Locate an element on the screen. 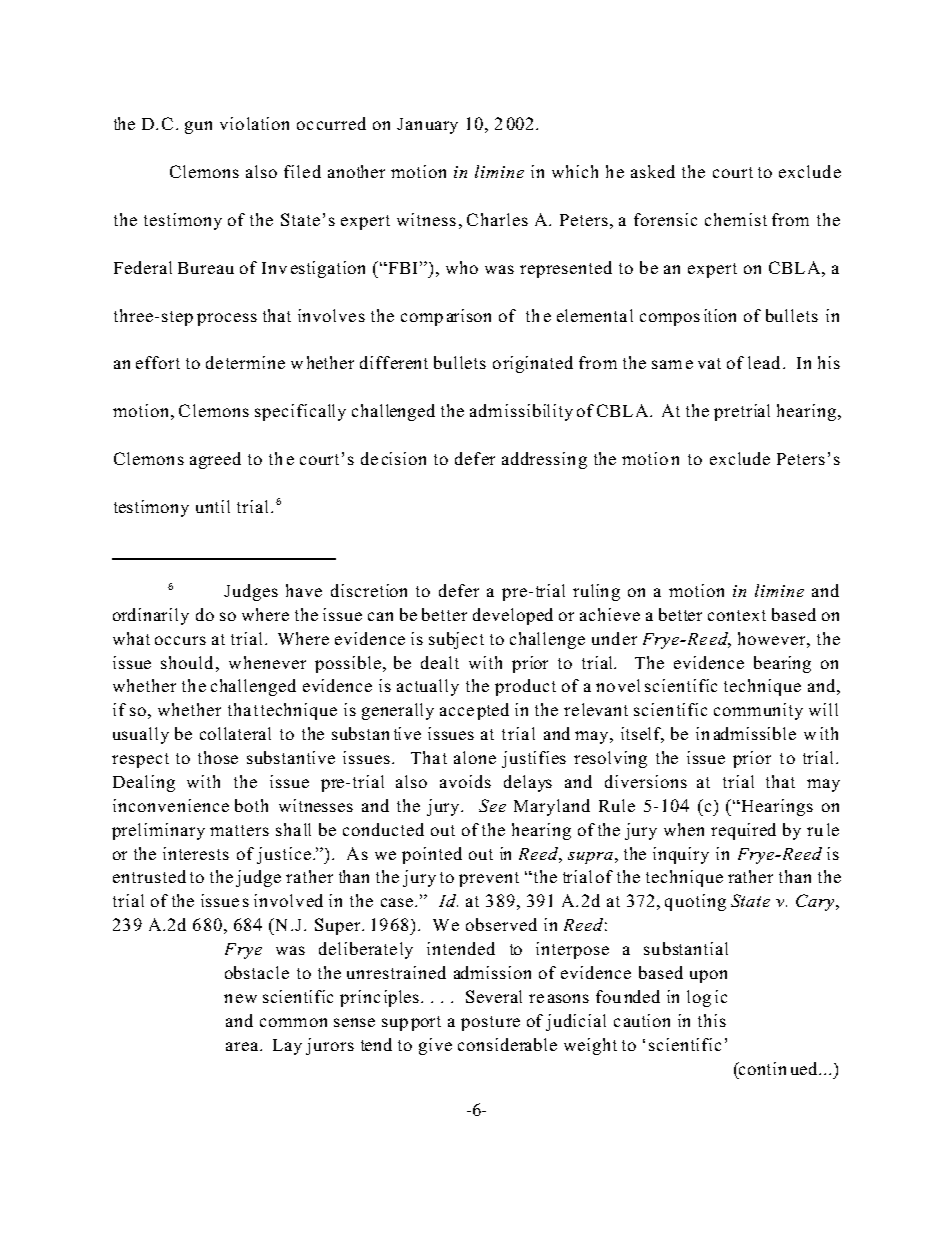 The height and width of the screenshot is (1233, 952). will is located at coordinates (823, 709).
